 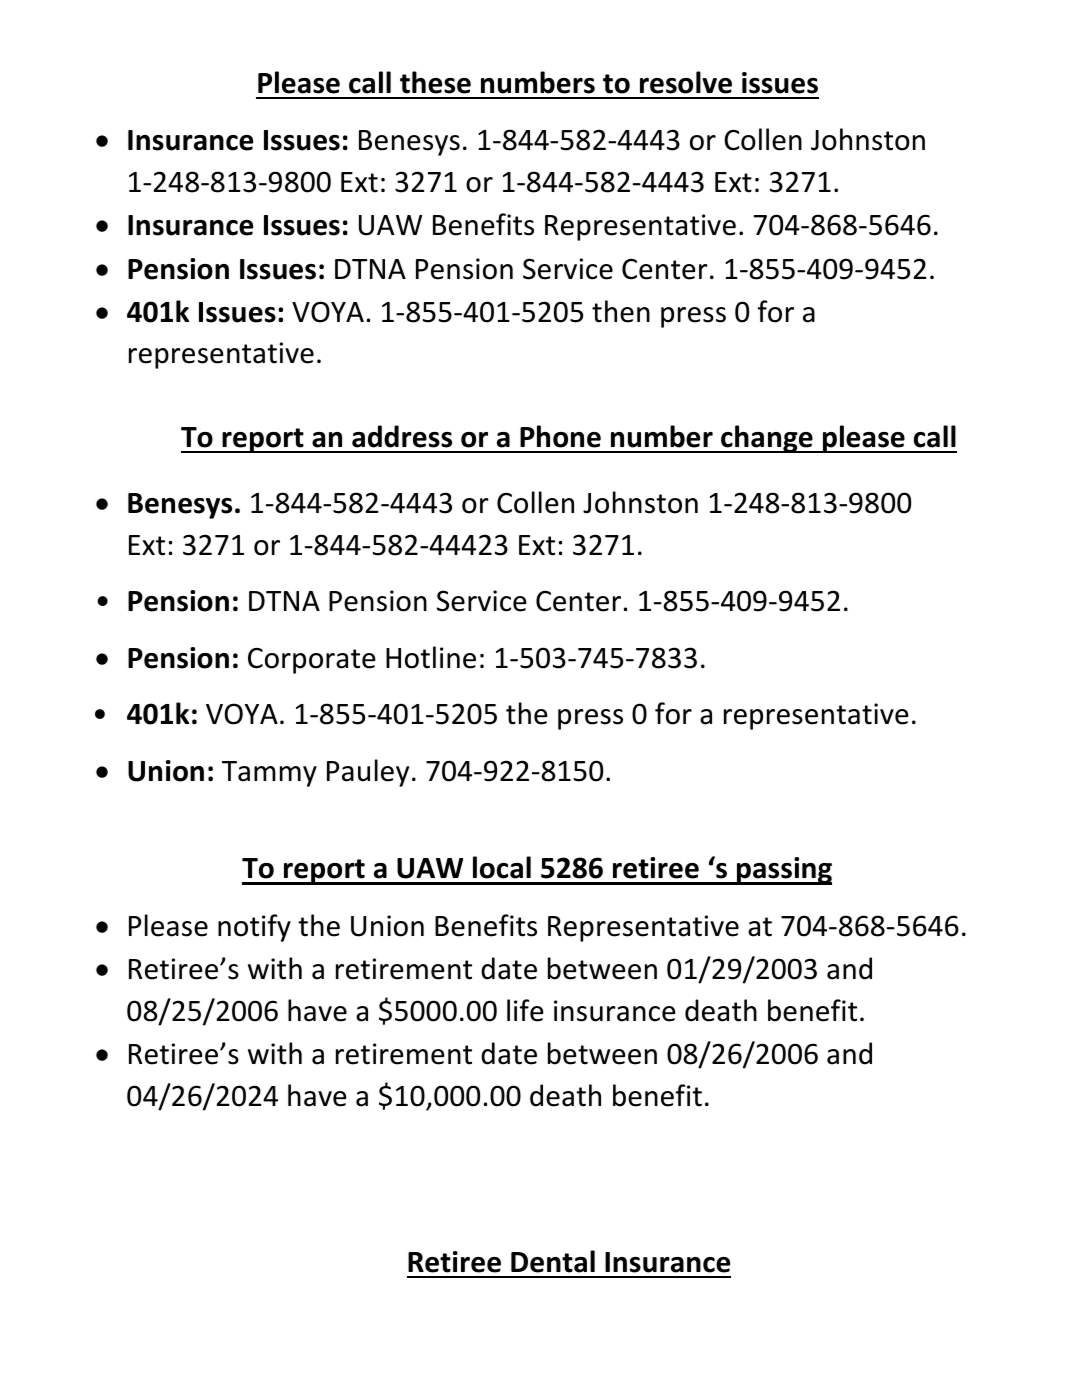 I want to click on Pauley, so click(x=368, y=773).
